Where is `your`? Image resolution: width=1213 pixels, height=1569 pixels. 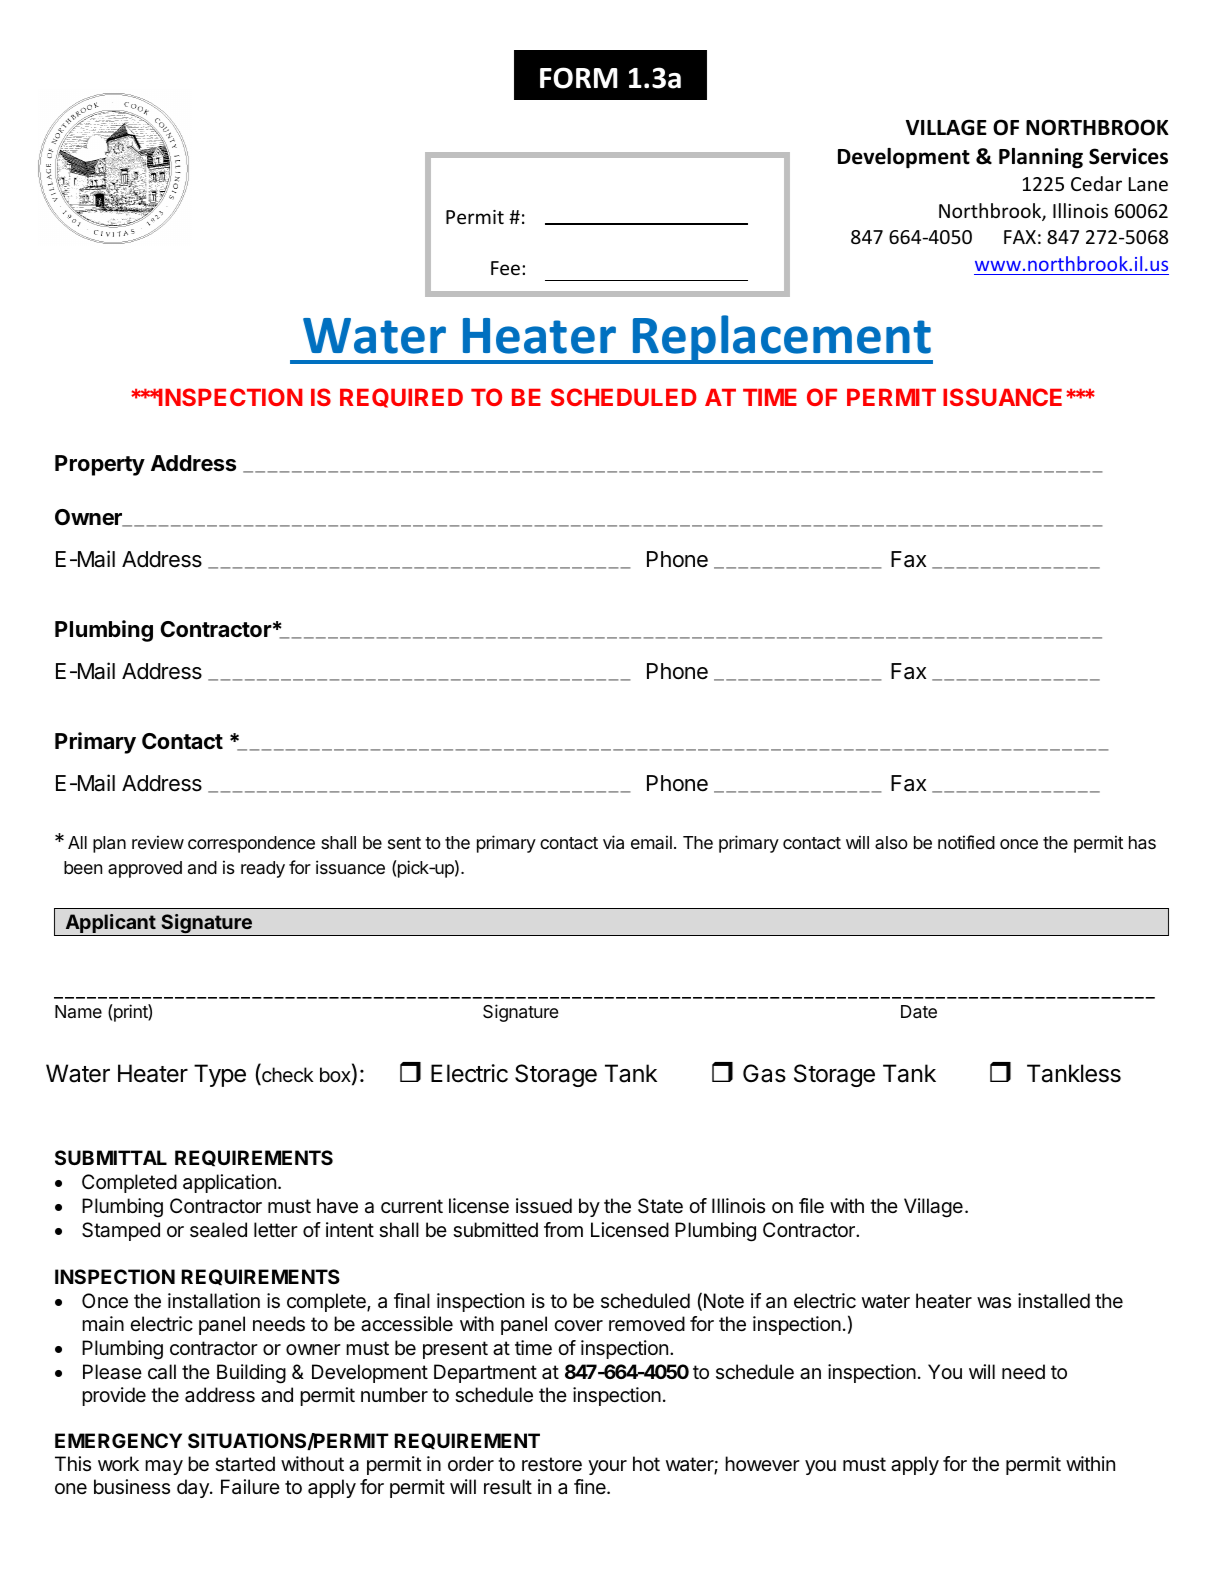 your is located at coordinates (607, 1467).
